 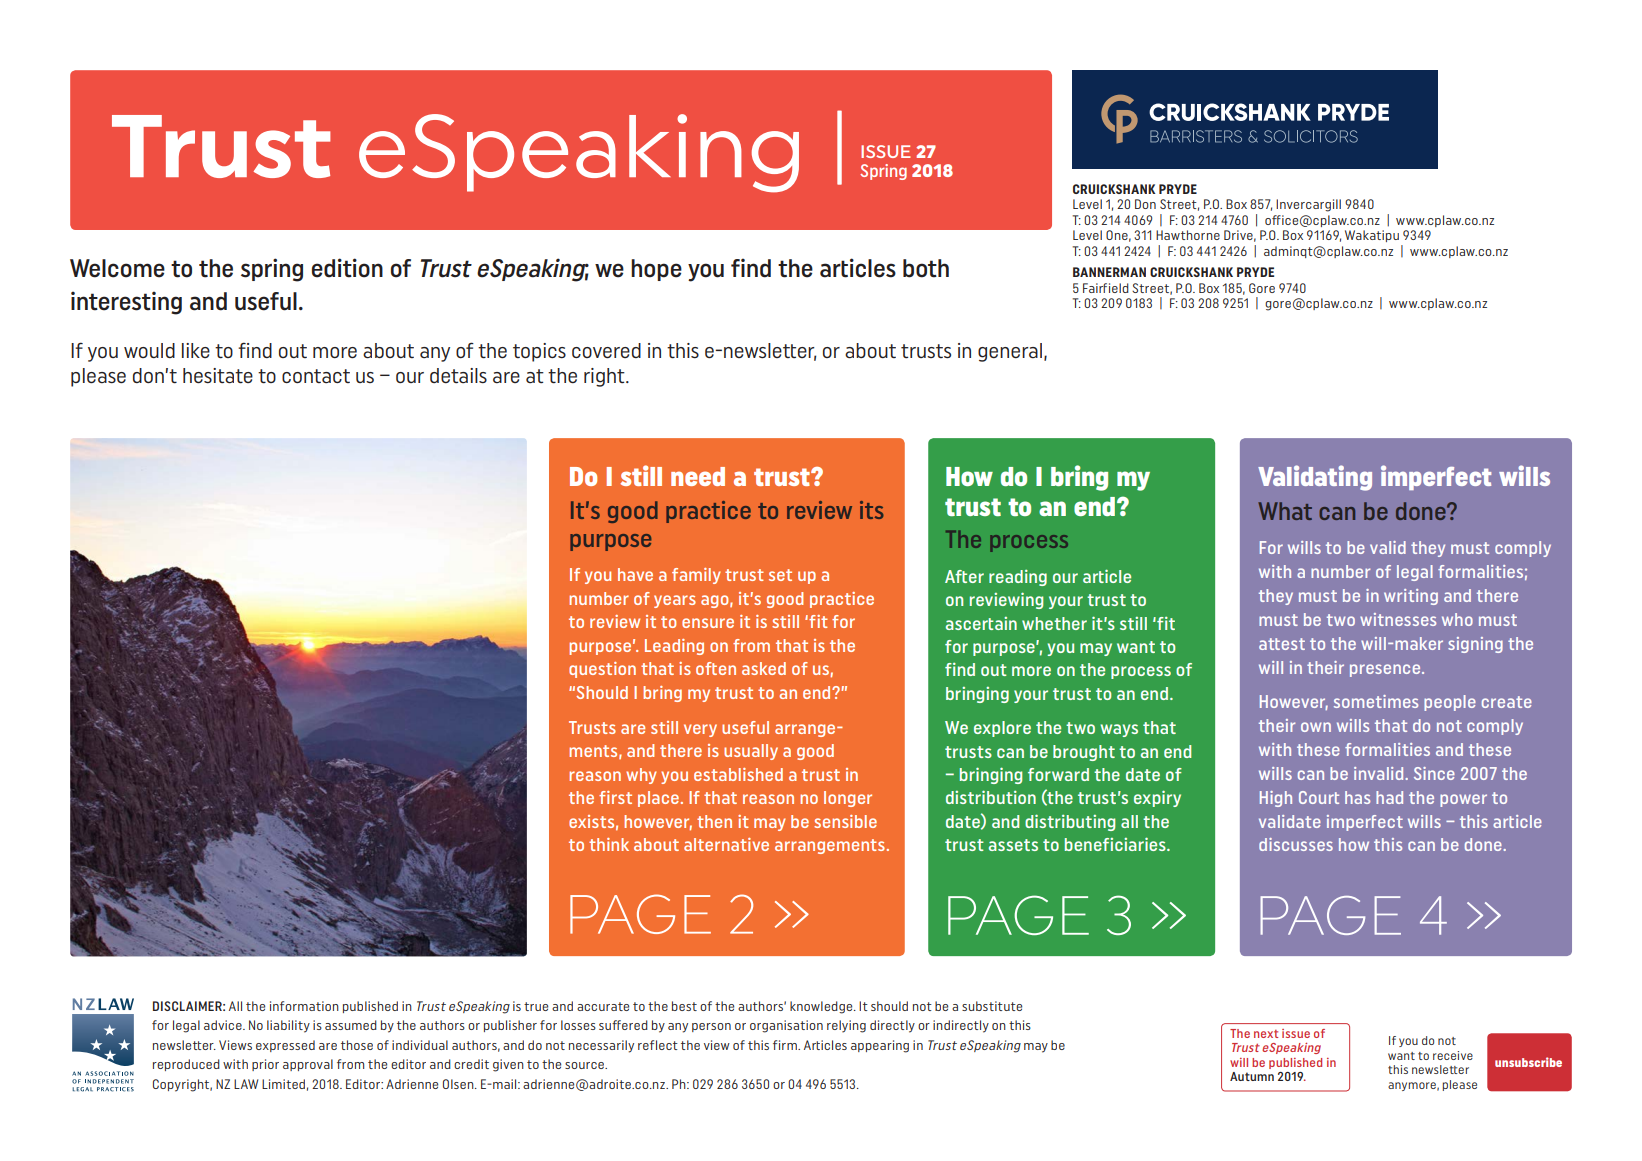 I want to click on firm, so click(x=786, y=1045).
